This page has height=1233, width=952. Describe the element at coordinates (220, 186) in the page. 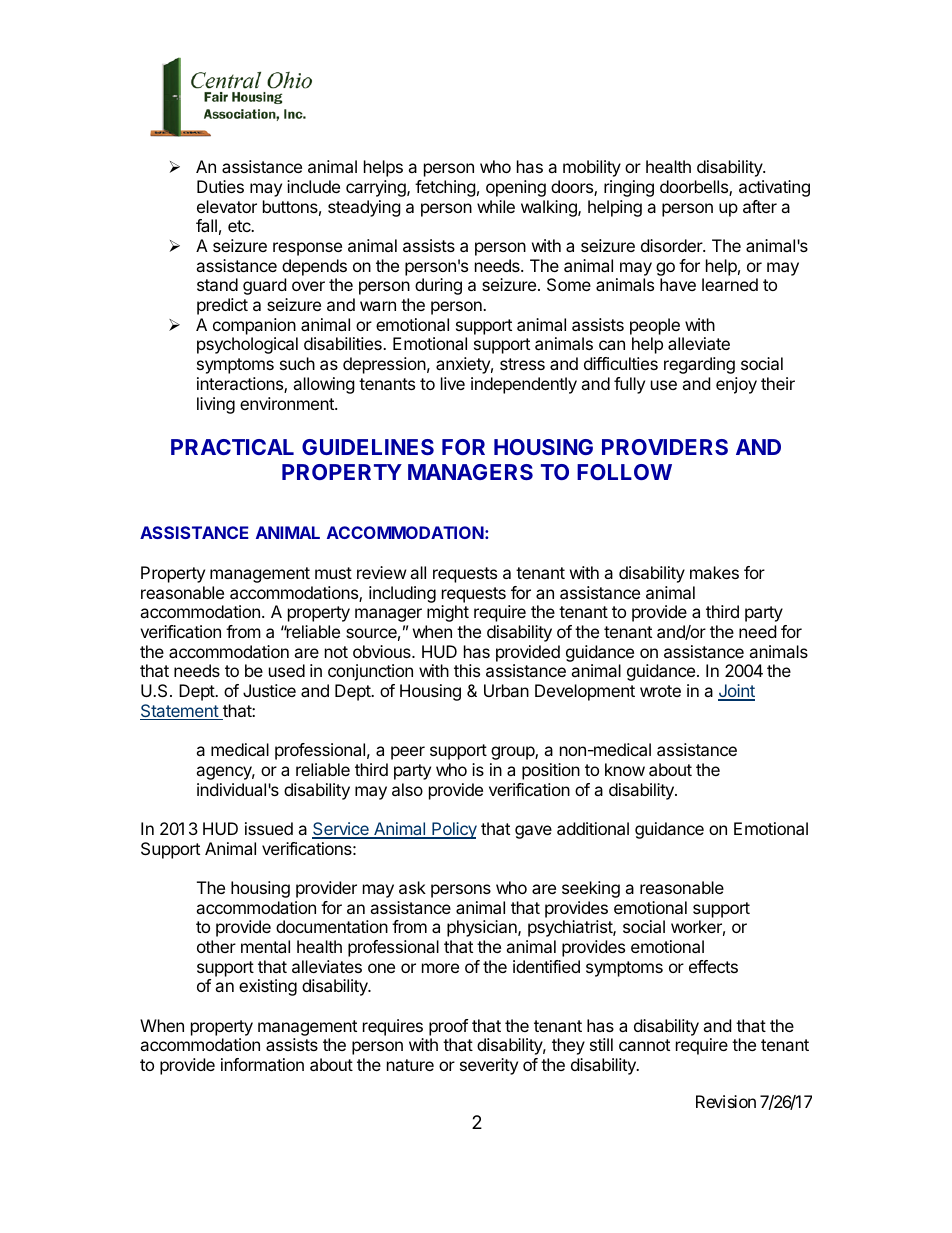

I see `Duties` at that location.
